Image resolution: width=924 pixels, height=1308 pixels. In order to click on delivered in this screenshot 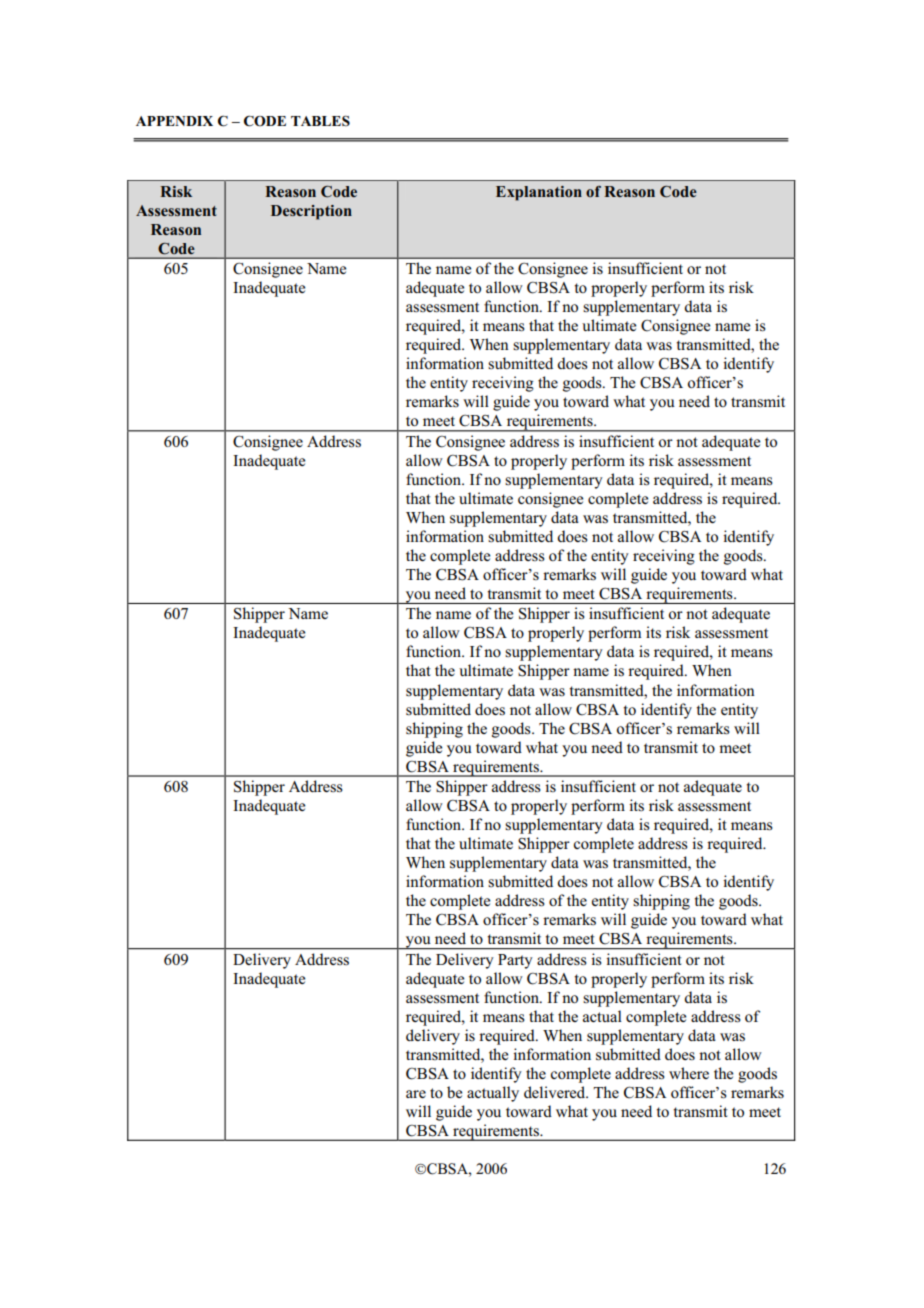, I will do `click(556, 1092)`.
